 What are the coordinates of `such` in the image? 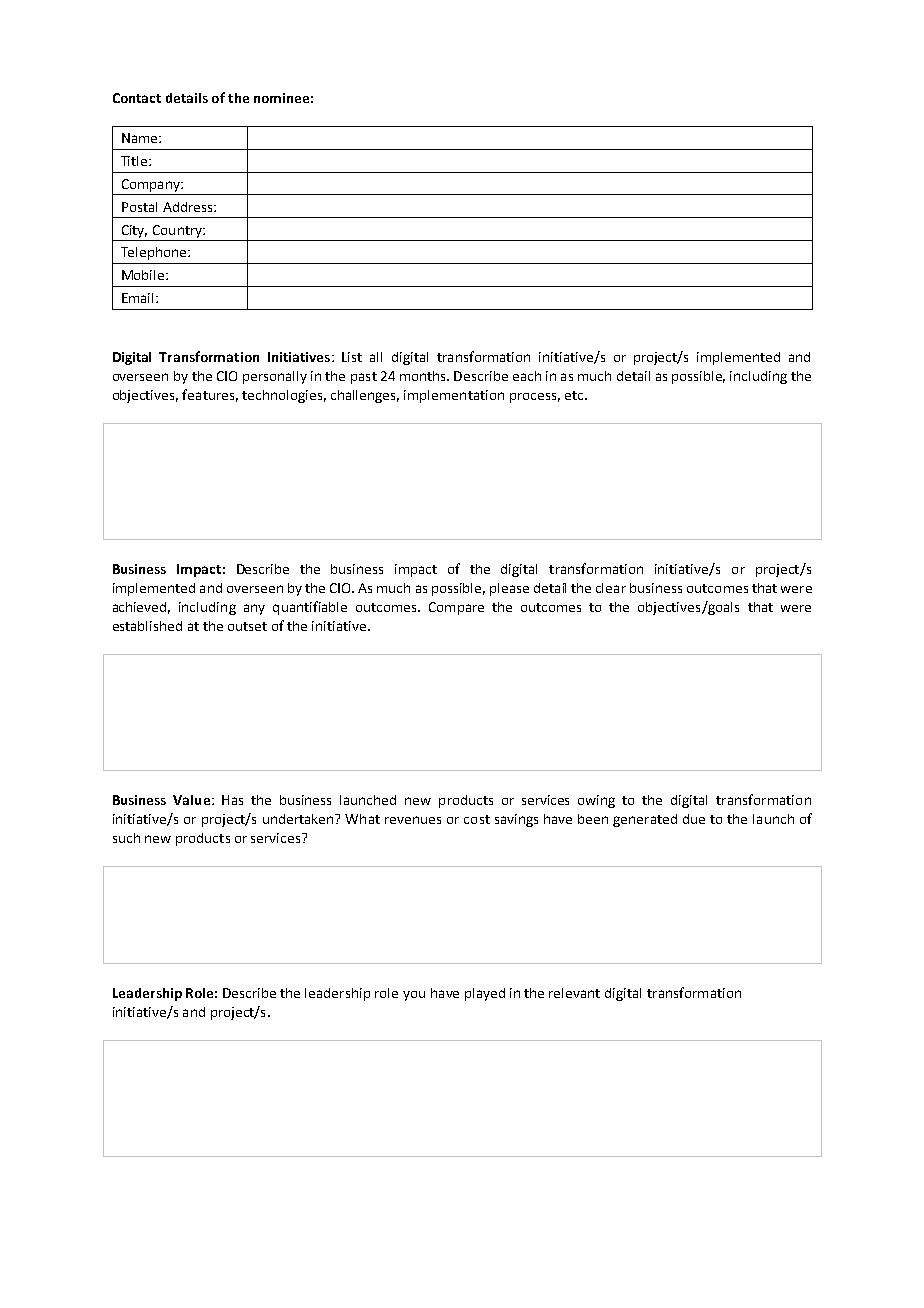 It's located at (126, 838).
